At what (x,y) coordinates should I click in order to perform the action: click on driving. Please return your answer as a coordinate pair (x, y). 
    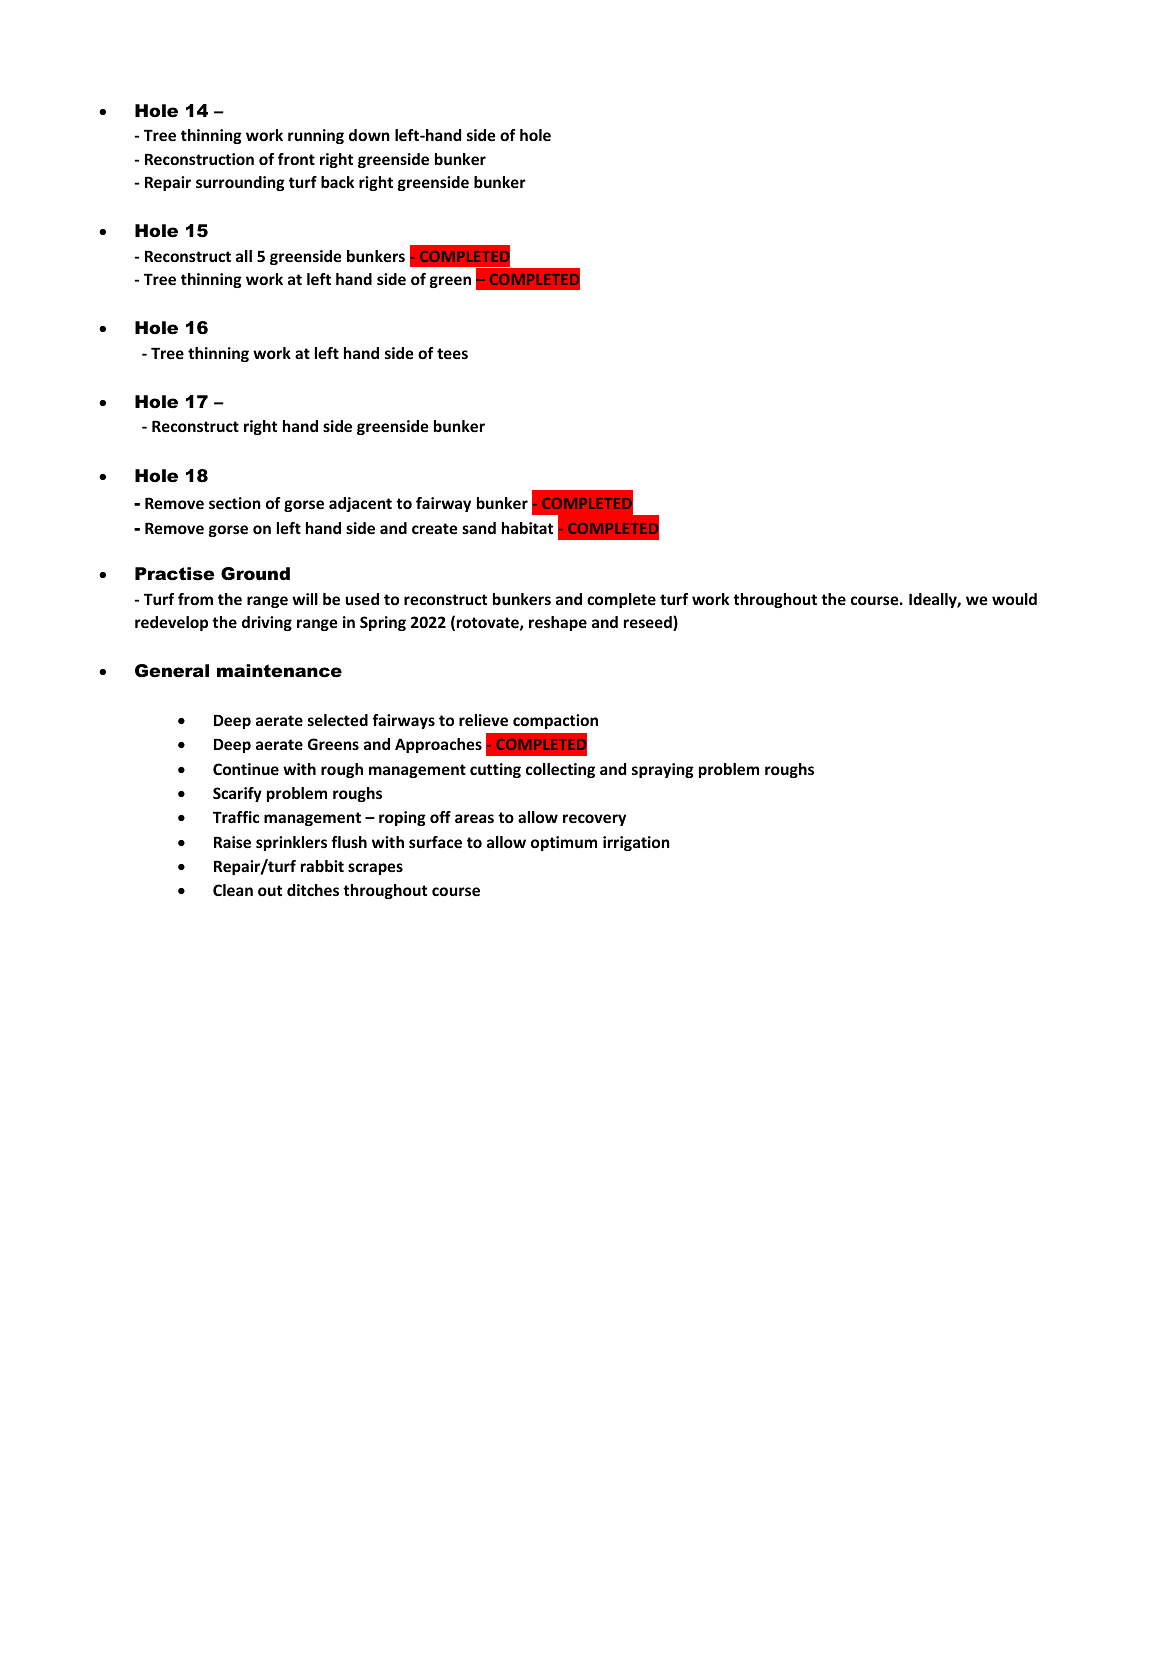
    Looking at the image, I should click on (267, 623).
